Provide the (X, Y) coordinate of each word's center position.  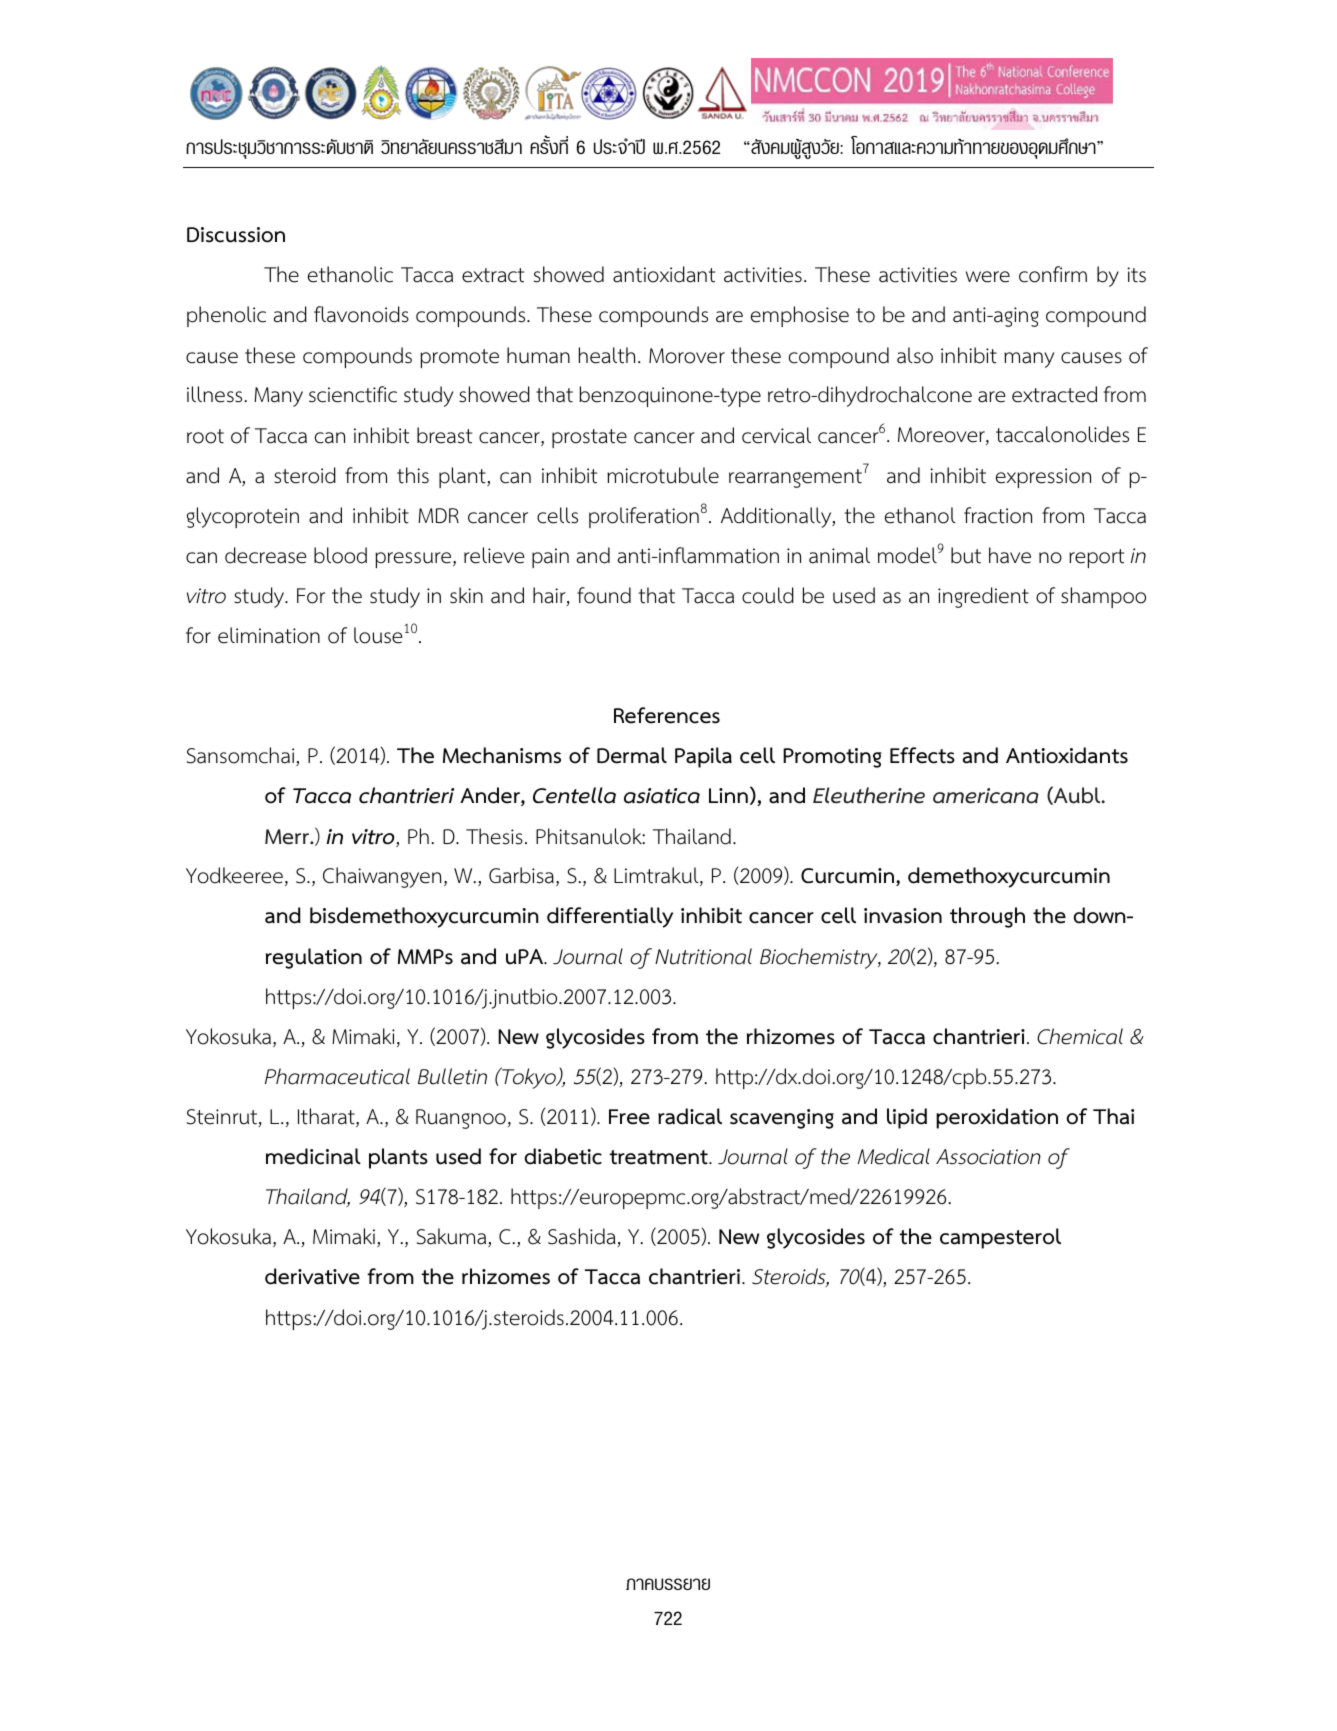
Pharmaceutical (337, 1076)
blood (340, 555)
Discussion (236, 235)
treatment (659, 1157)
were (988, 277)
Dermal (632, 755)
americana (986, 796)
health (607, 355)
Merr (288, 837)
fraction (998, 515)
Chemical (1080, 1036)
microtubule (663, 475)
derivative (312, 1276)
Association (988, 1157)
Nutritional (703, 956)
